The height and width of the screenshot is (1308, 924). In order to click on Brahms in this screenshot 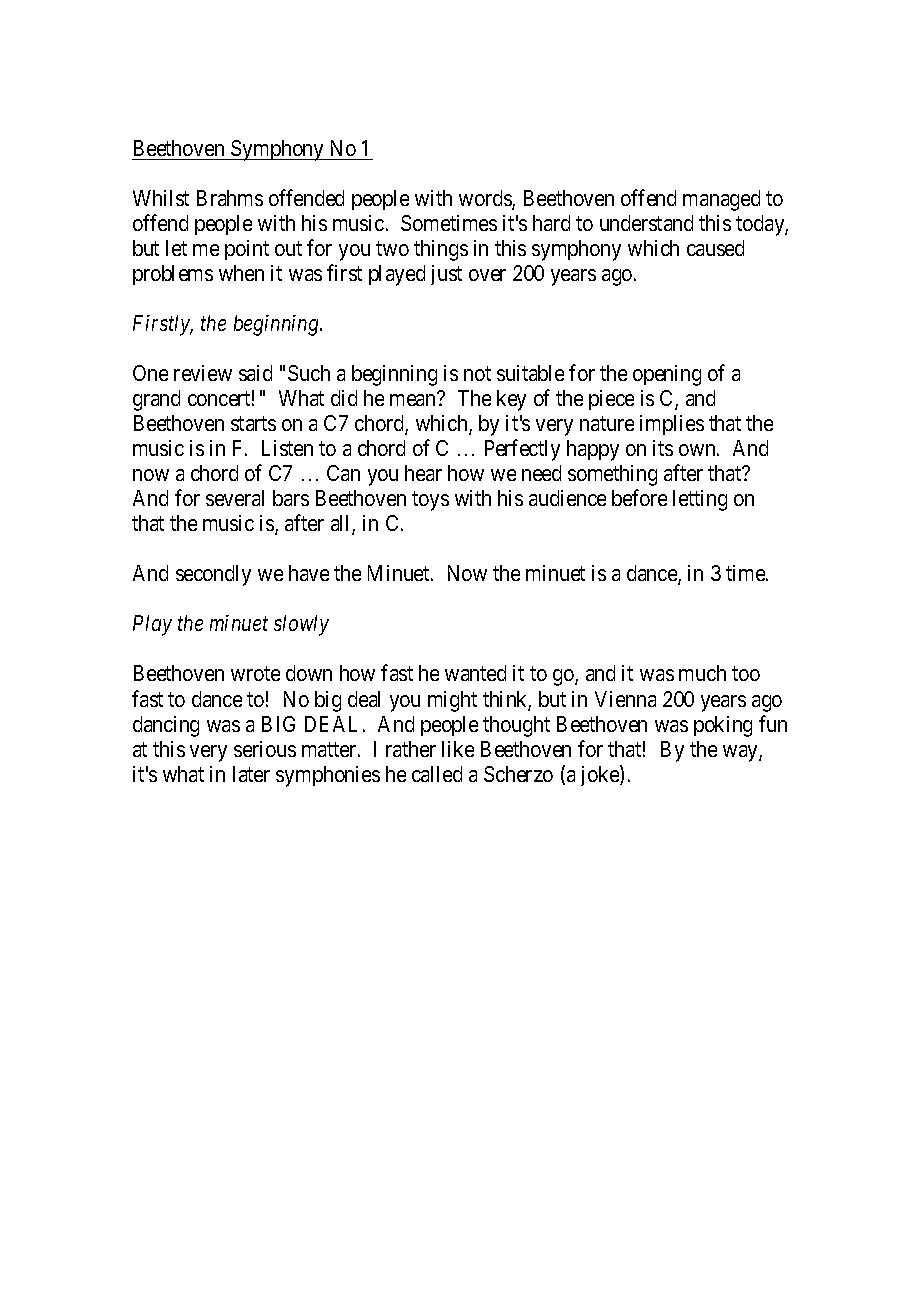, I will do `click(230, 198)`.
